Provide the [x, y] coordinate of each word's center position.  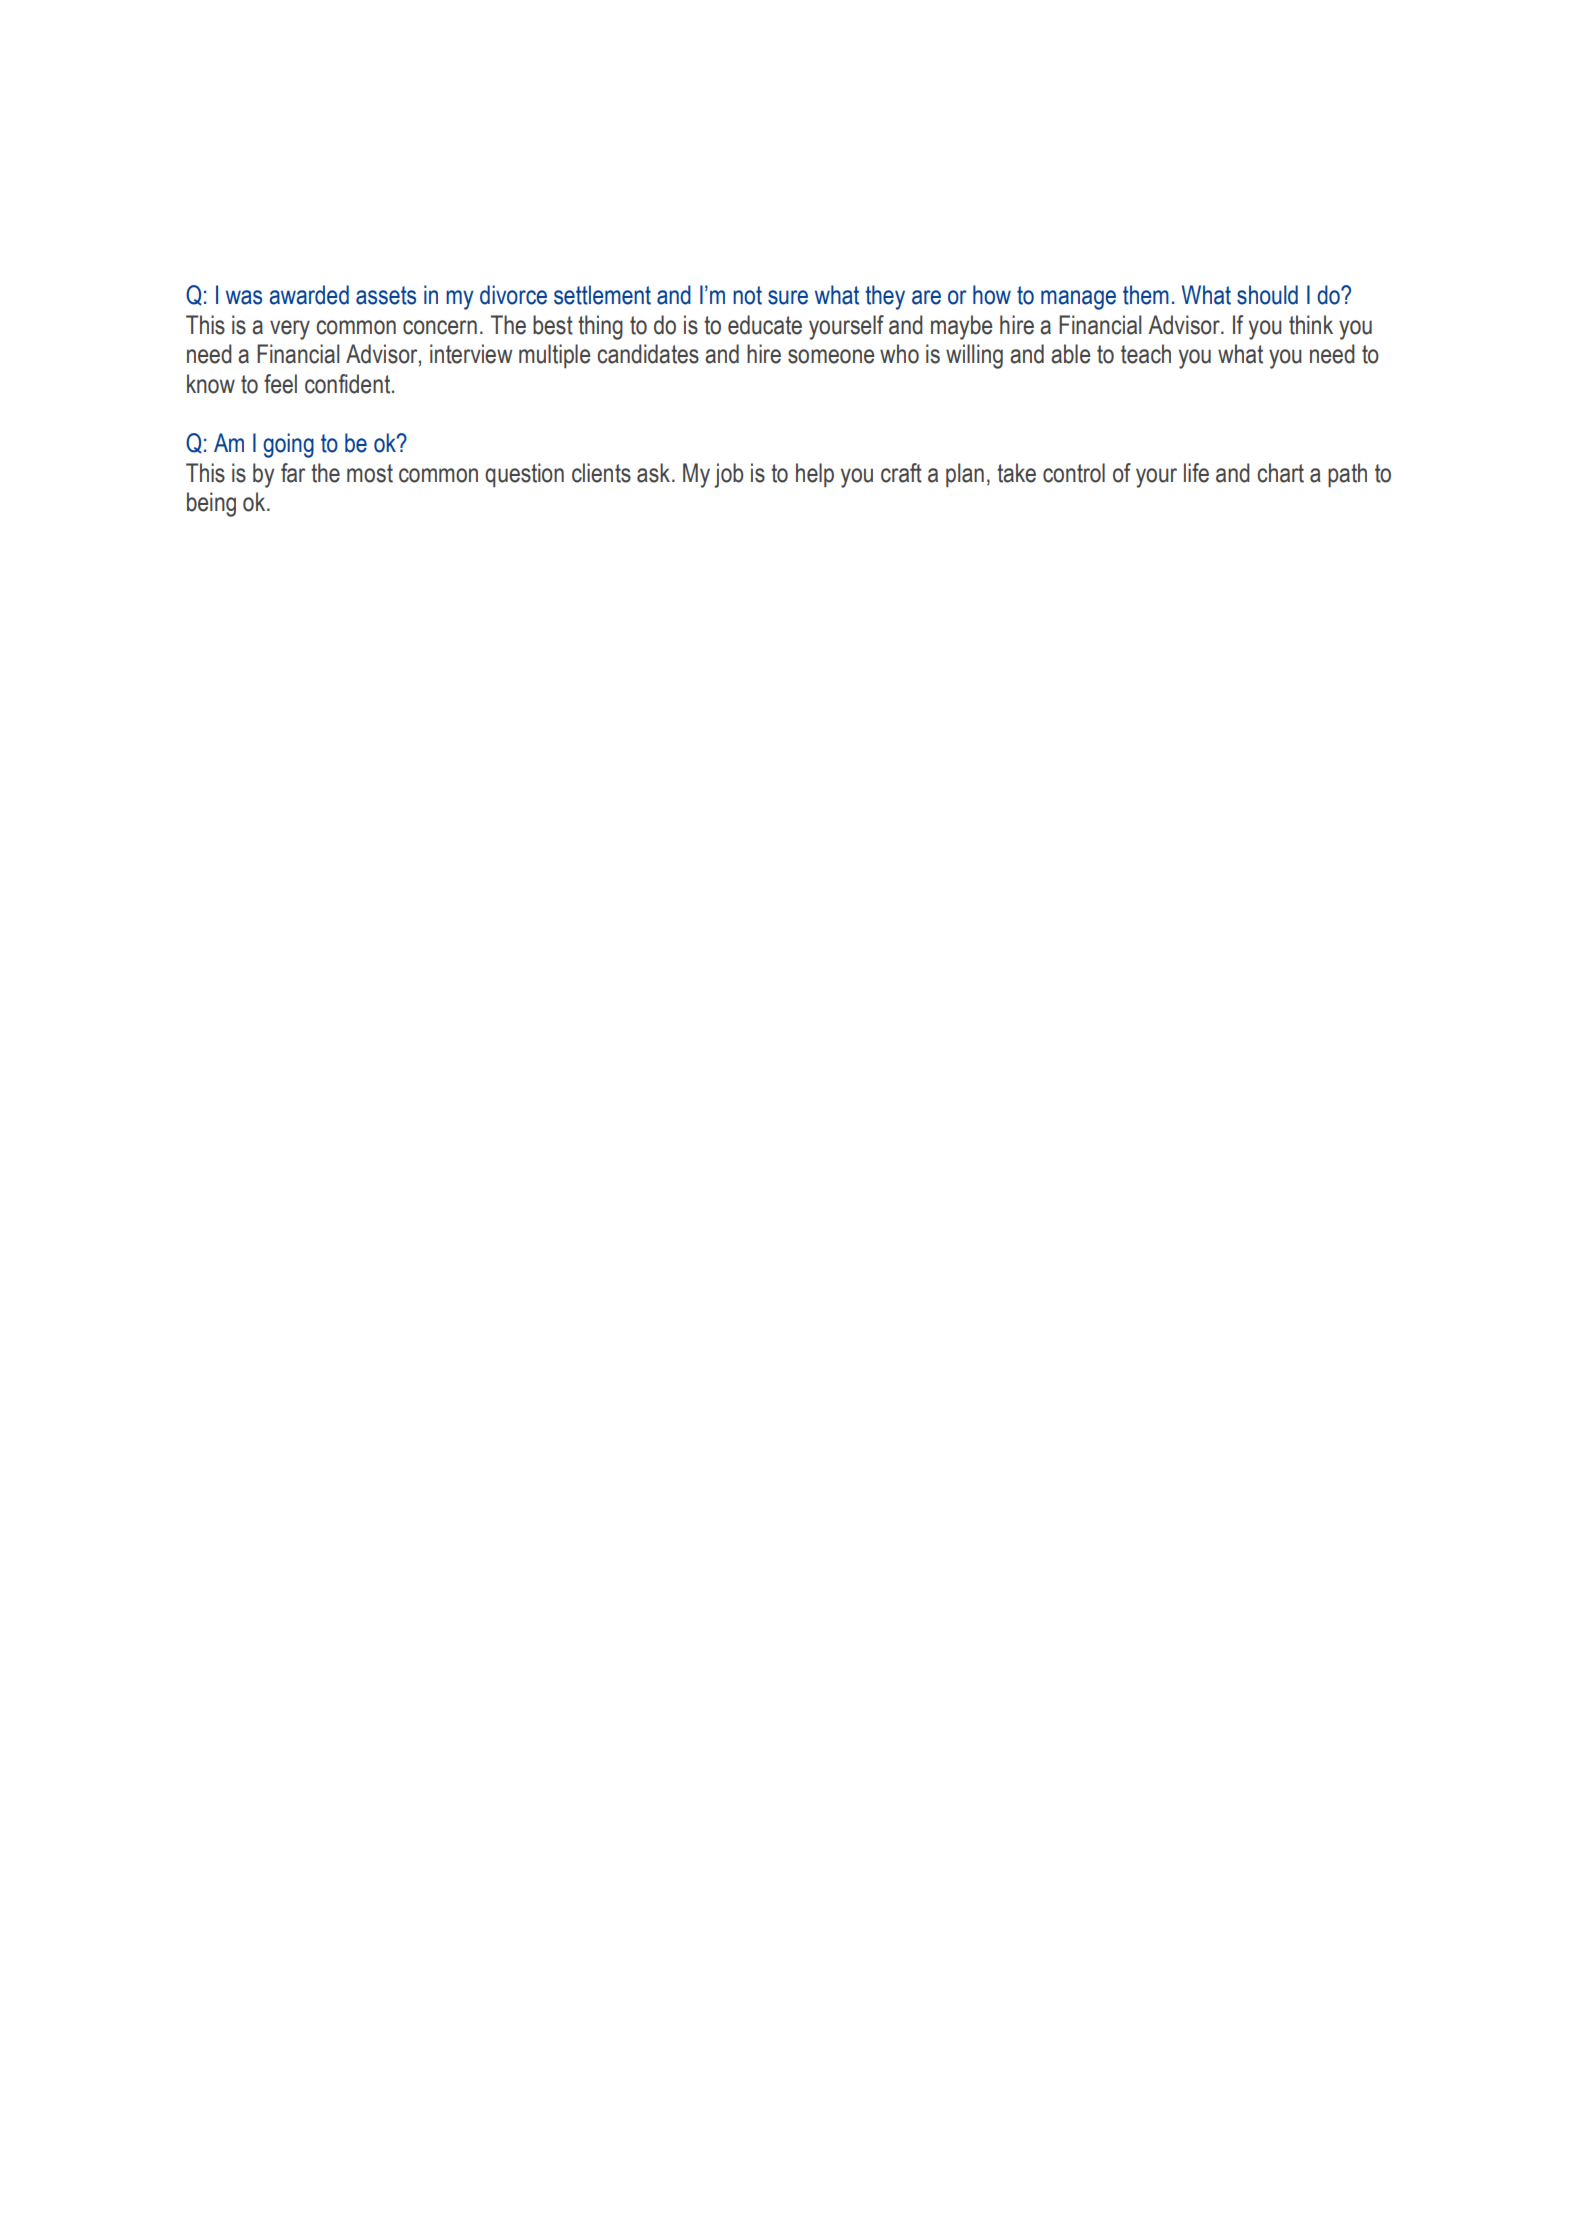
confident [349, 384]
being [211, 504]
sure [788, 297]
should [1267, 295]
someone [831, 356]
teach [1146, 354]
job [729, 475]
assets [386, 295]
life [1196, 473]
